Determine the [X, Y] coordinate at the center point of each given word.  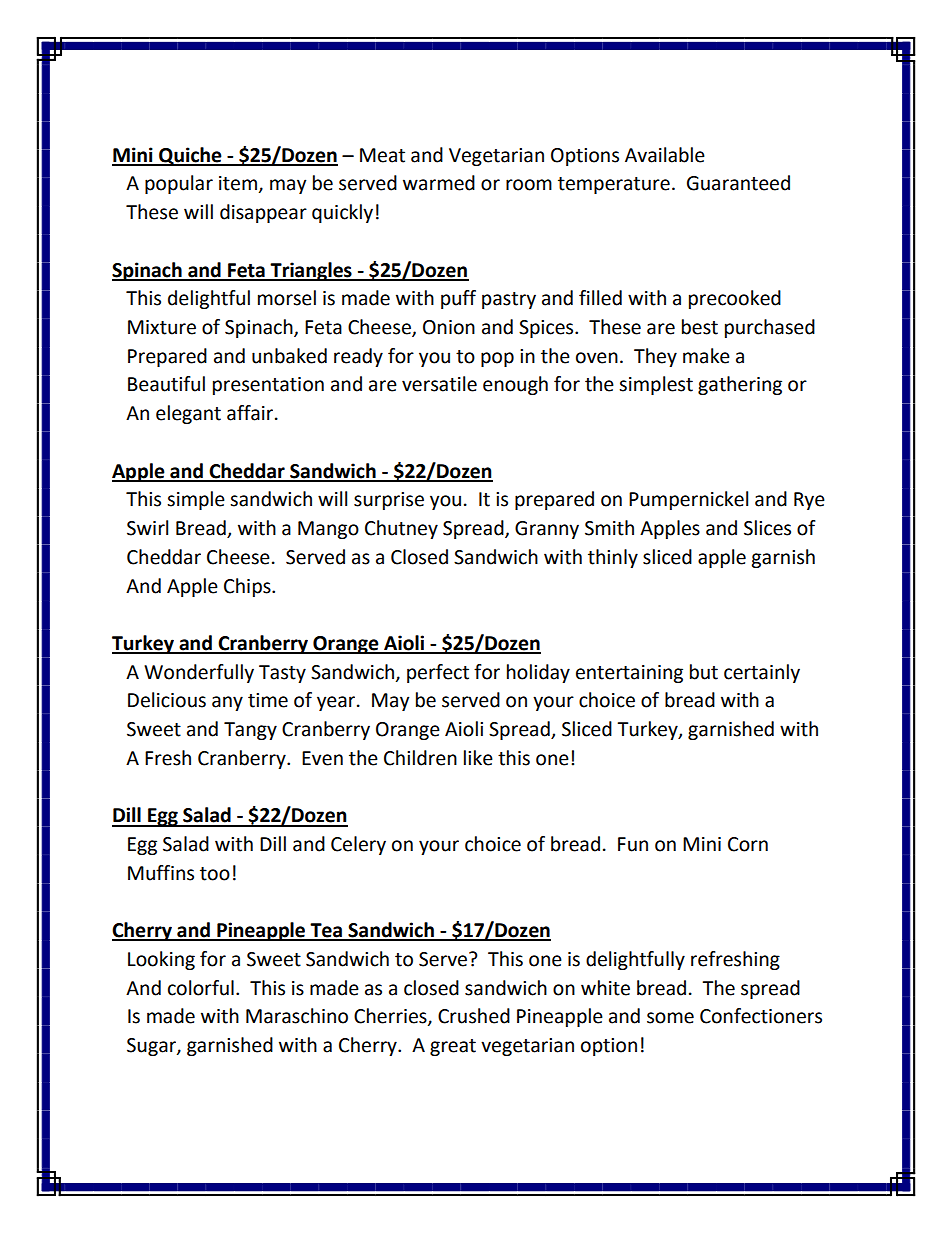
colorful [201, 988]
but [704, 672]
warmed [439, 183]
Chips [248, 587]
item [238, 183]
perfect [438, 673]
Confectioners [761, 1016]
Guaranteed [738, 183]
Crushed [474, 1016]
